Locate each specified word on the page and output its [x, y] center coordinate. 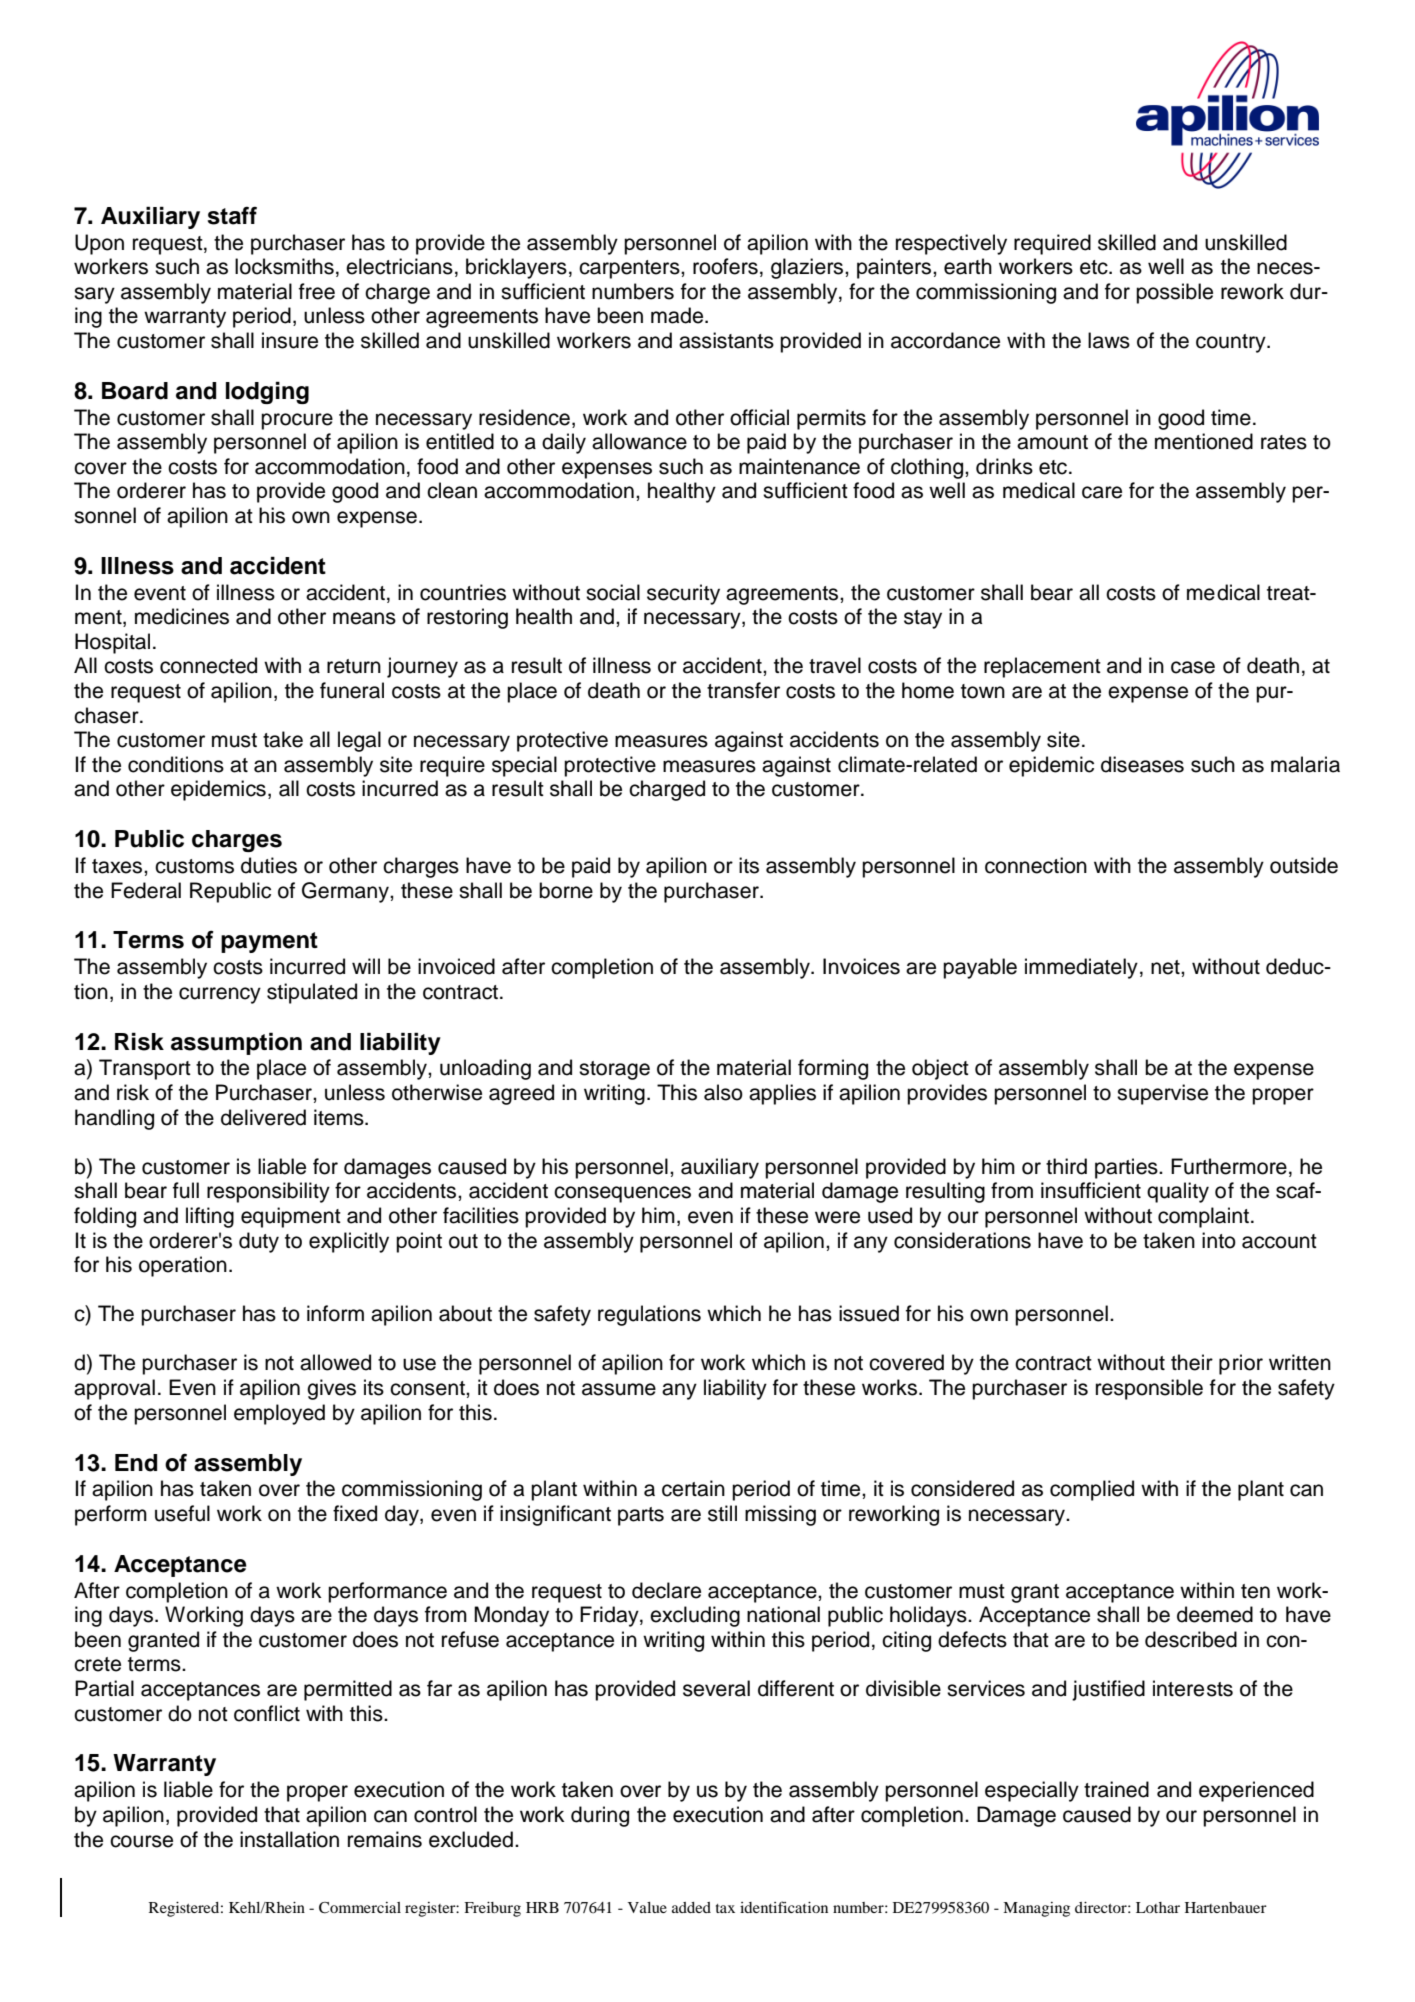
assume [619, 1389]
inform [335, 1313]
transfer [743, 690]
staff [232, 216]
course [141, 1841]
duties [269, 865]
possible [1174, 293]
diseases [1142, 764]
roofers [725, 266]
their [1192, 1362]
